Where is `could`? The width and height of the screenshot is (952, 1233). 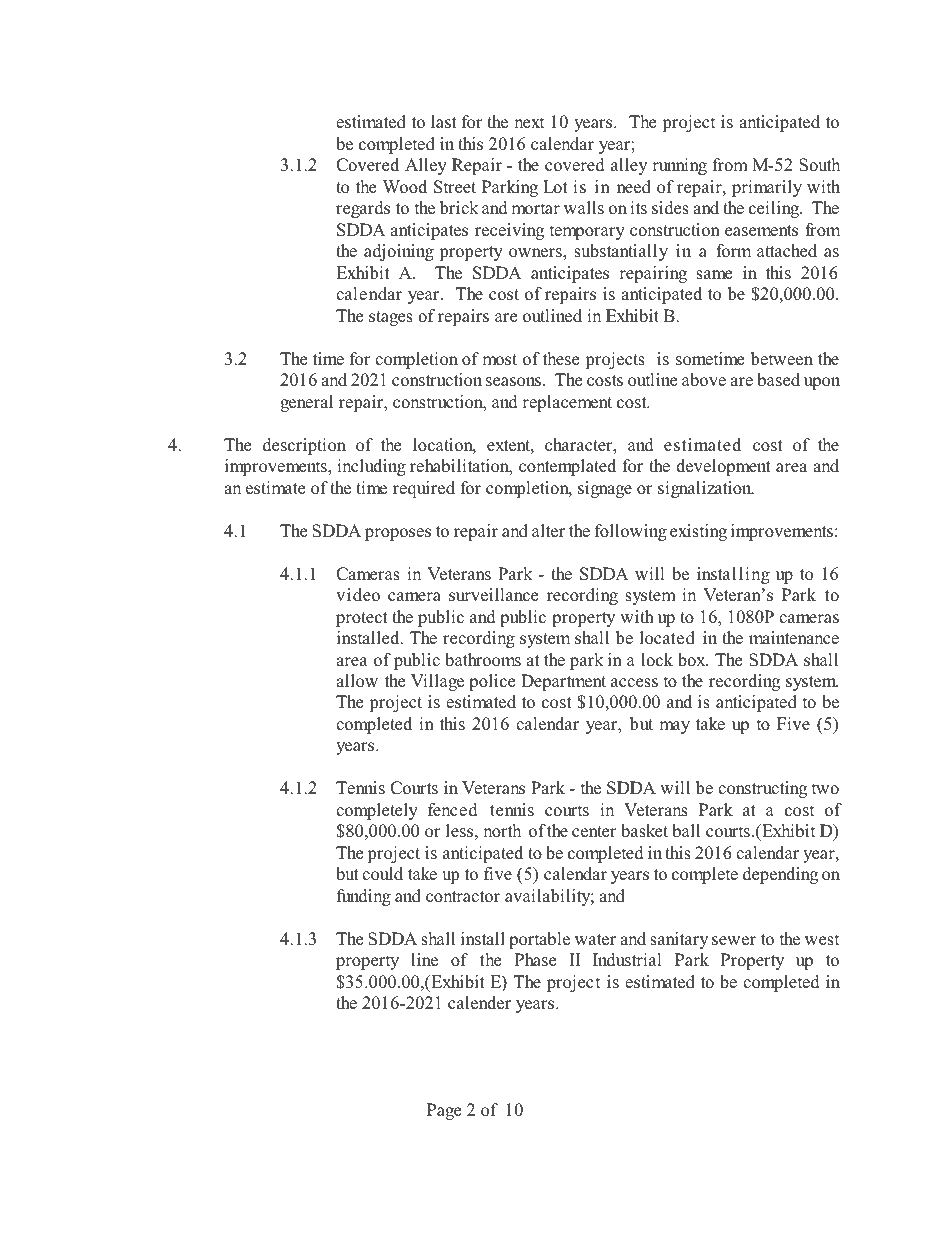
could is located at coordinates (382, 874).
